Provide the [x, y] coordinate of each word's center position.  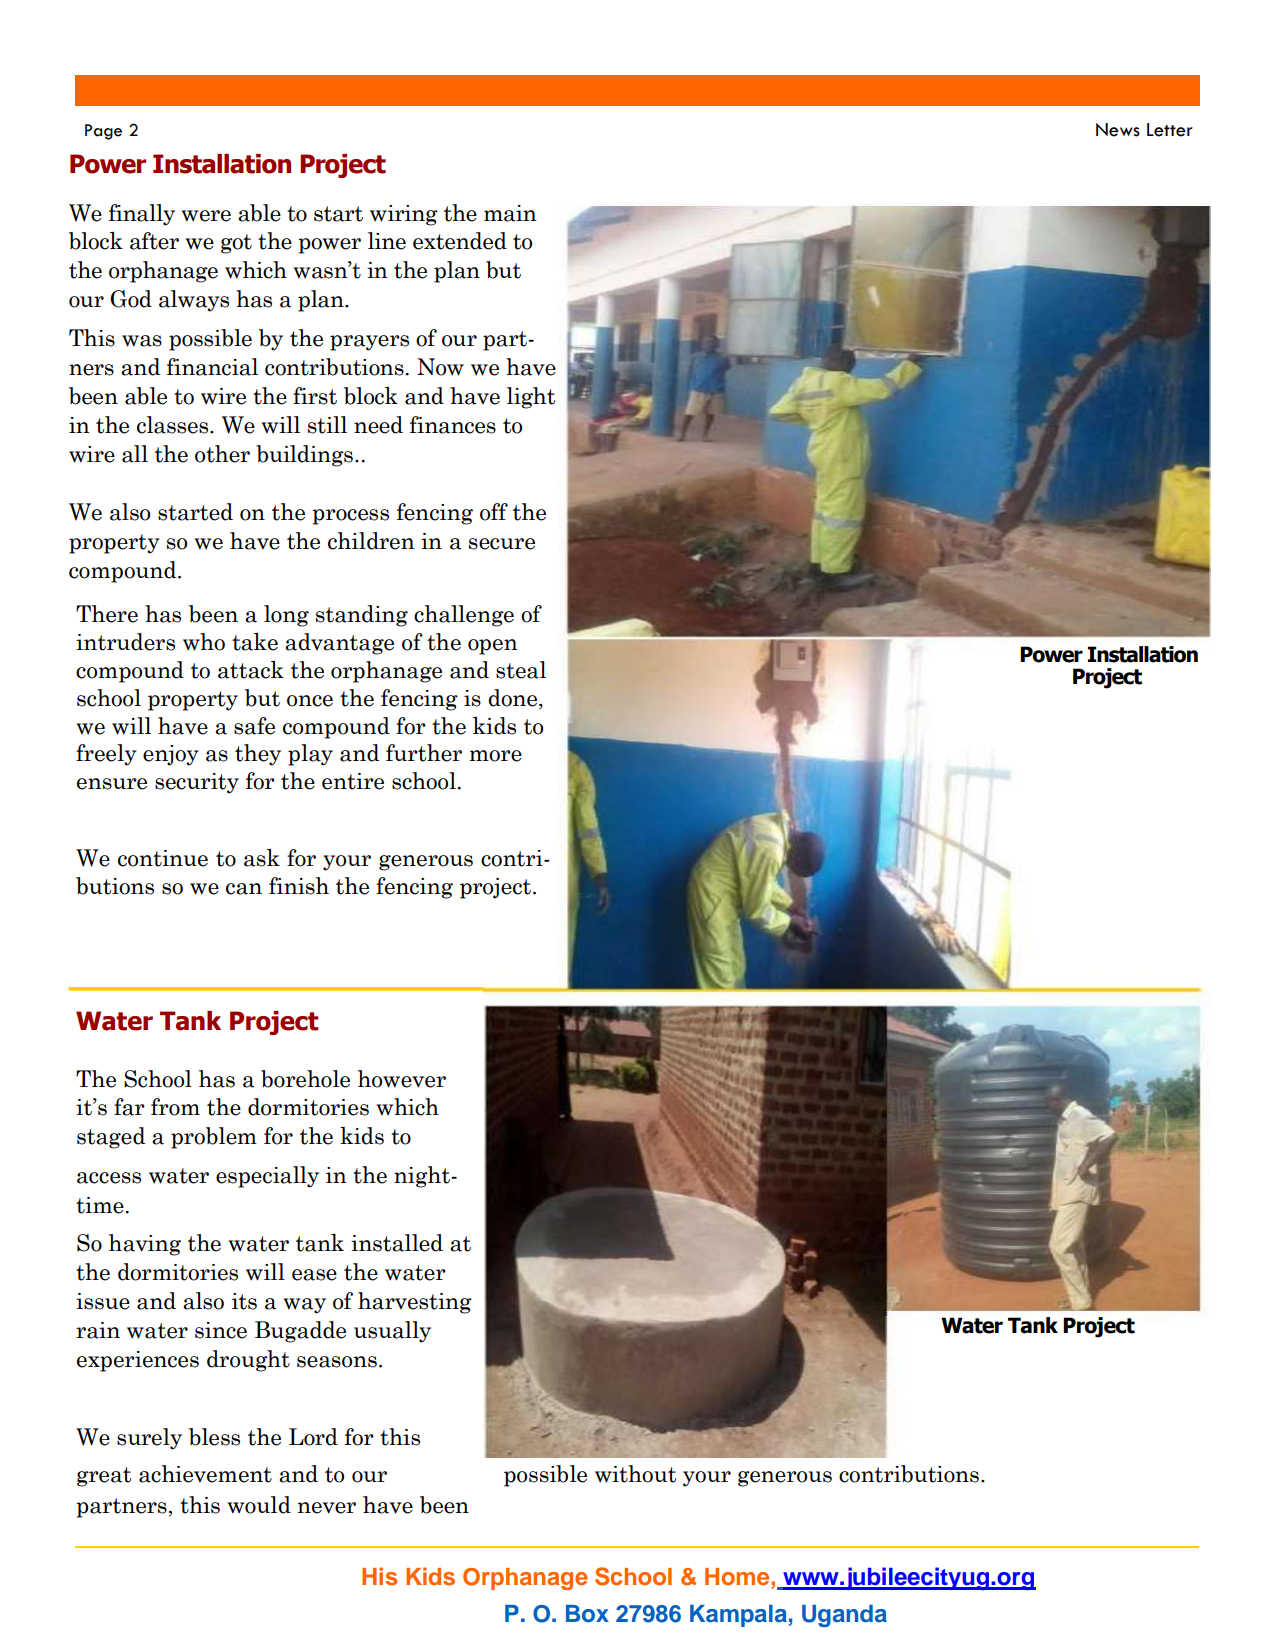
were [206, 216]
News [1118, 130]
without [635, 1474]
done [514, 698]
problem [214, 1138]
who [204, 642]
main [510, 213]
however [402, 1079]
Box [587, 1614]
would [259, 1505]
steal [521, 670]
